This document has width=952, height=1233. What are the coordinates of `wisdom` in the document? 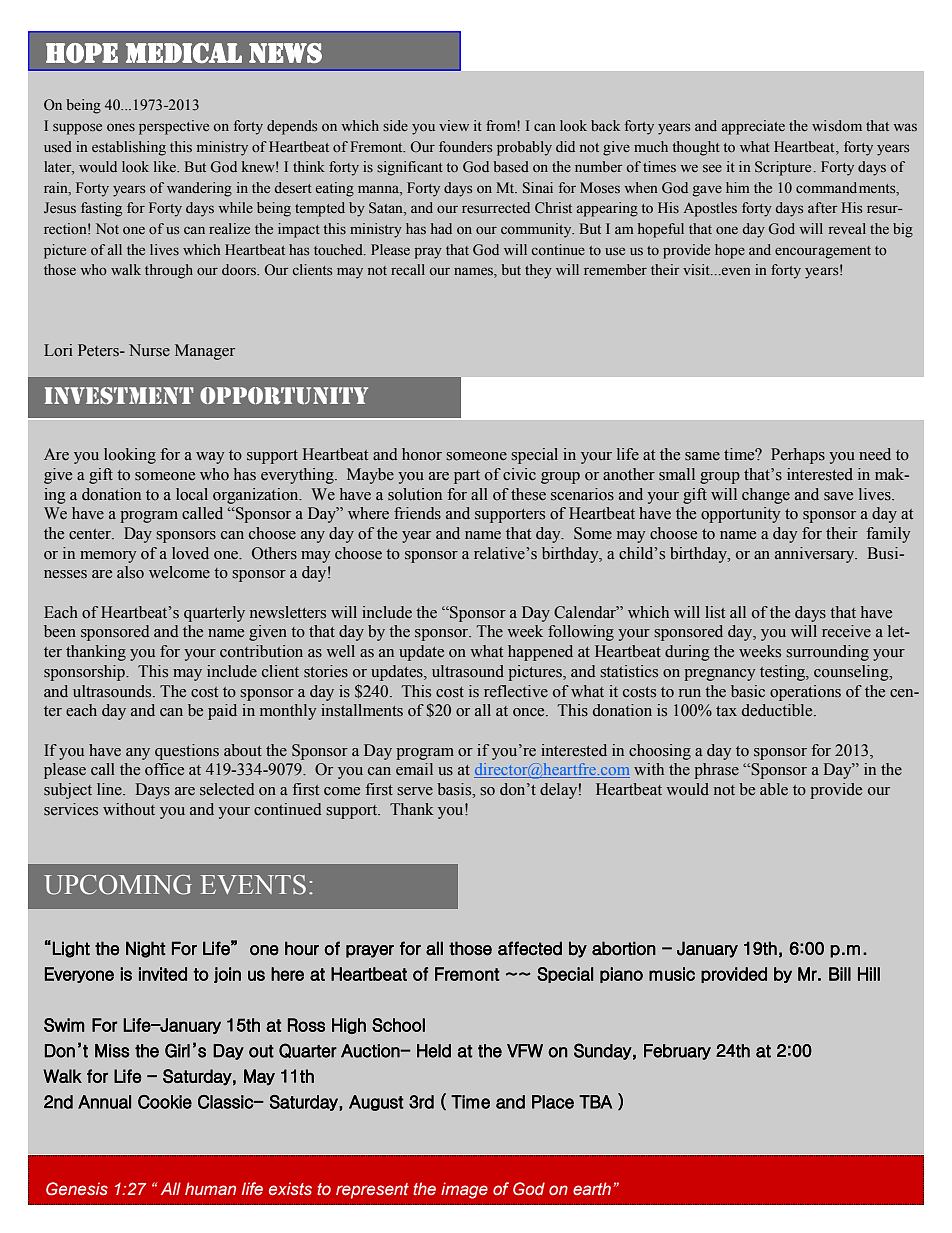 It's located at (837, 125).
